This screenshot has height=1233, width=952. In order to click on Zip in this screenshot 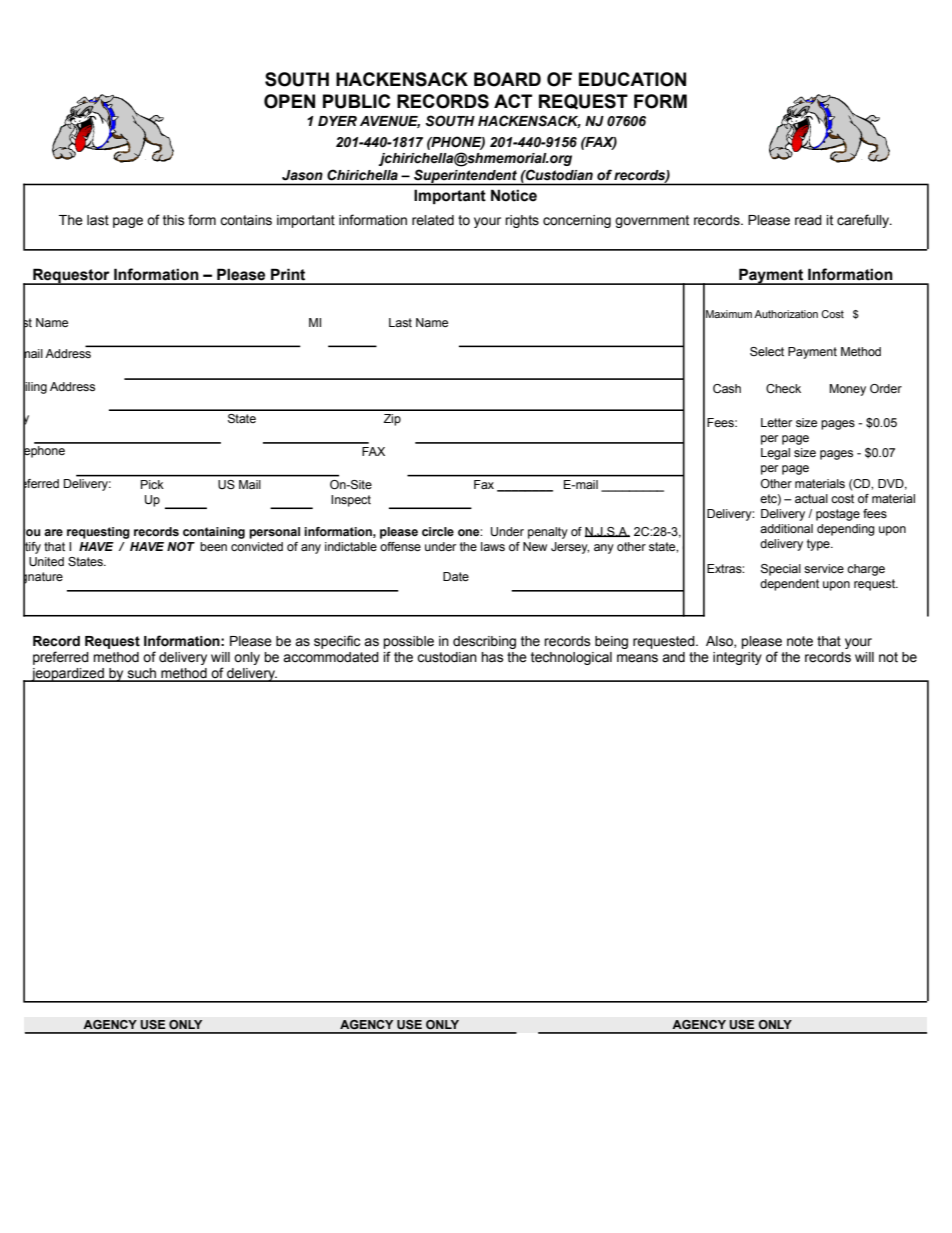, I will do `click(392, 420)`.
